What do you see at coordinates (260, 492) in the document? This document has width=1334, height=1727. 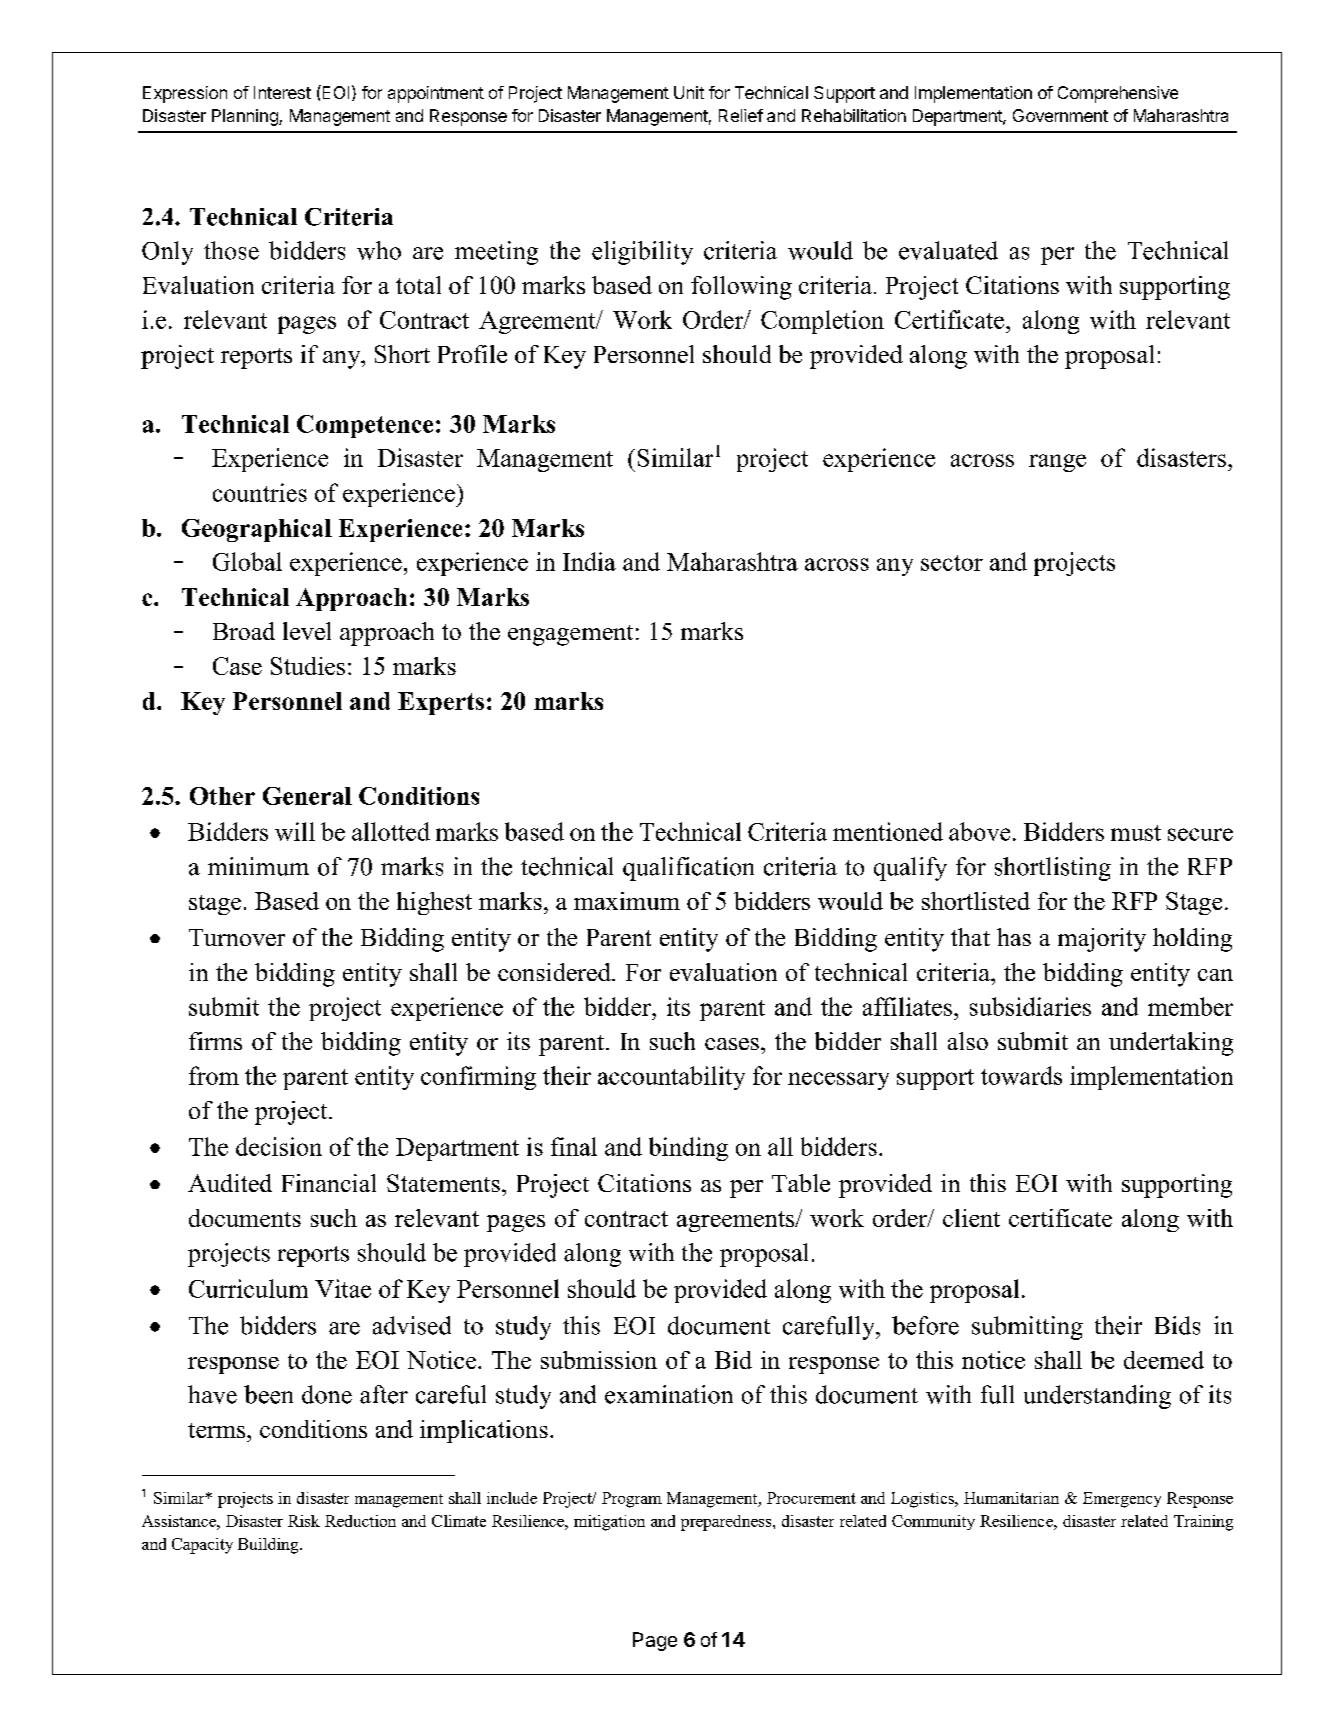 I see `countries` at bounding box center [260, 492].
